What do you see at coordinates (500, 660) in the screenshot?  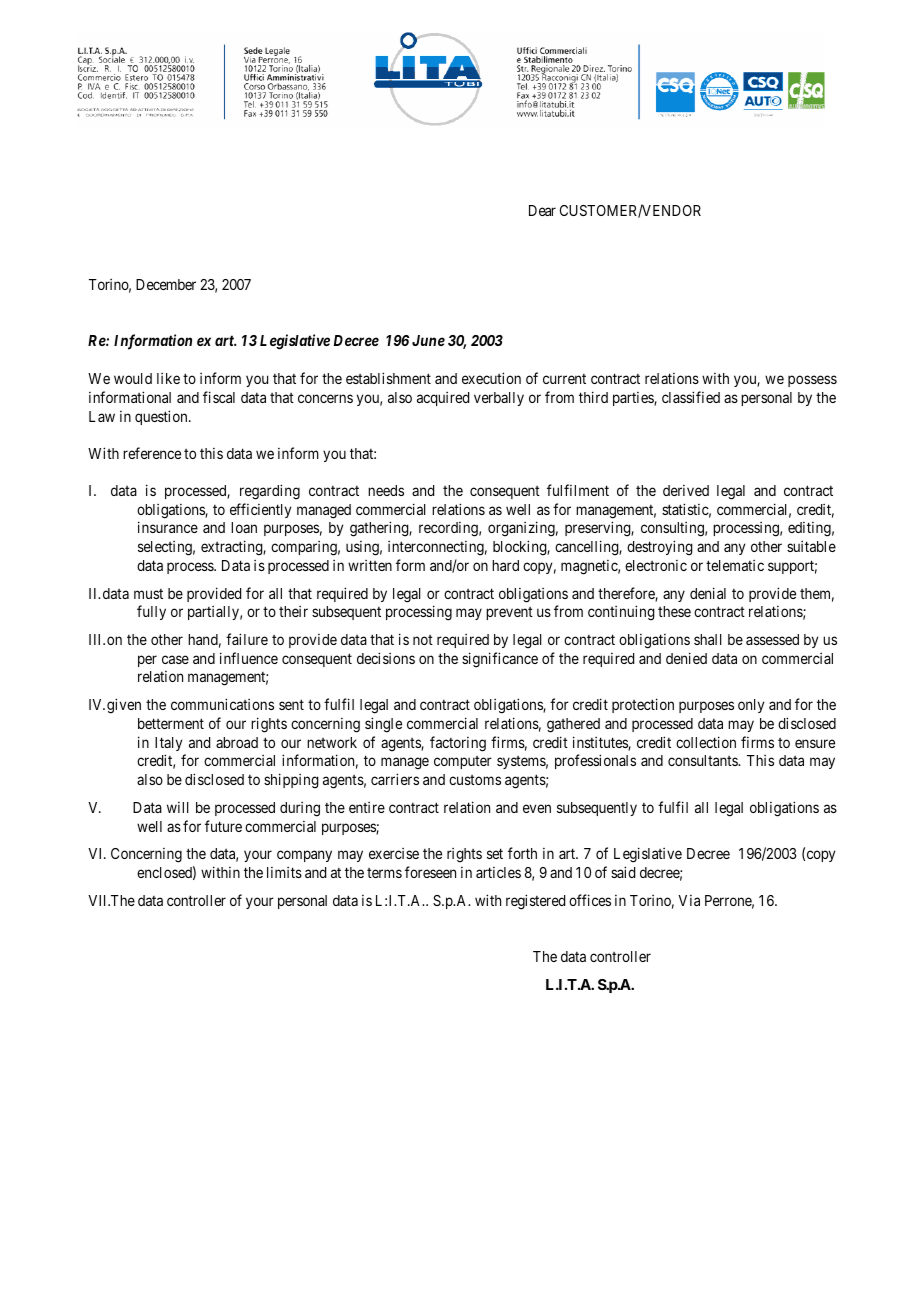 I see `significance` at bounding box center [500, 660].
